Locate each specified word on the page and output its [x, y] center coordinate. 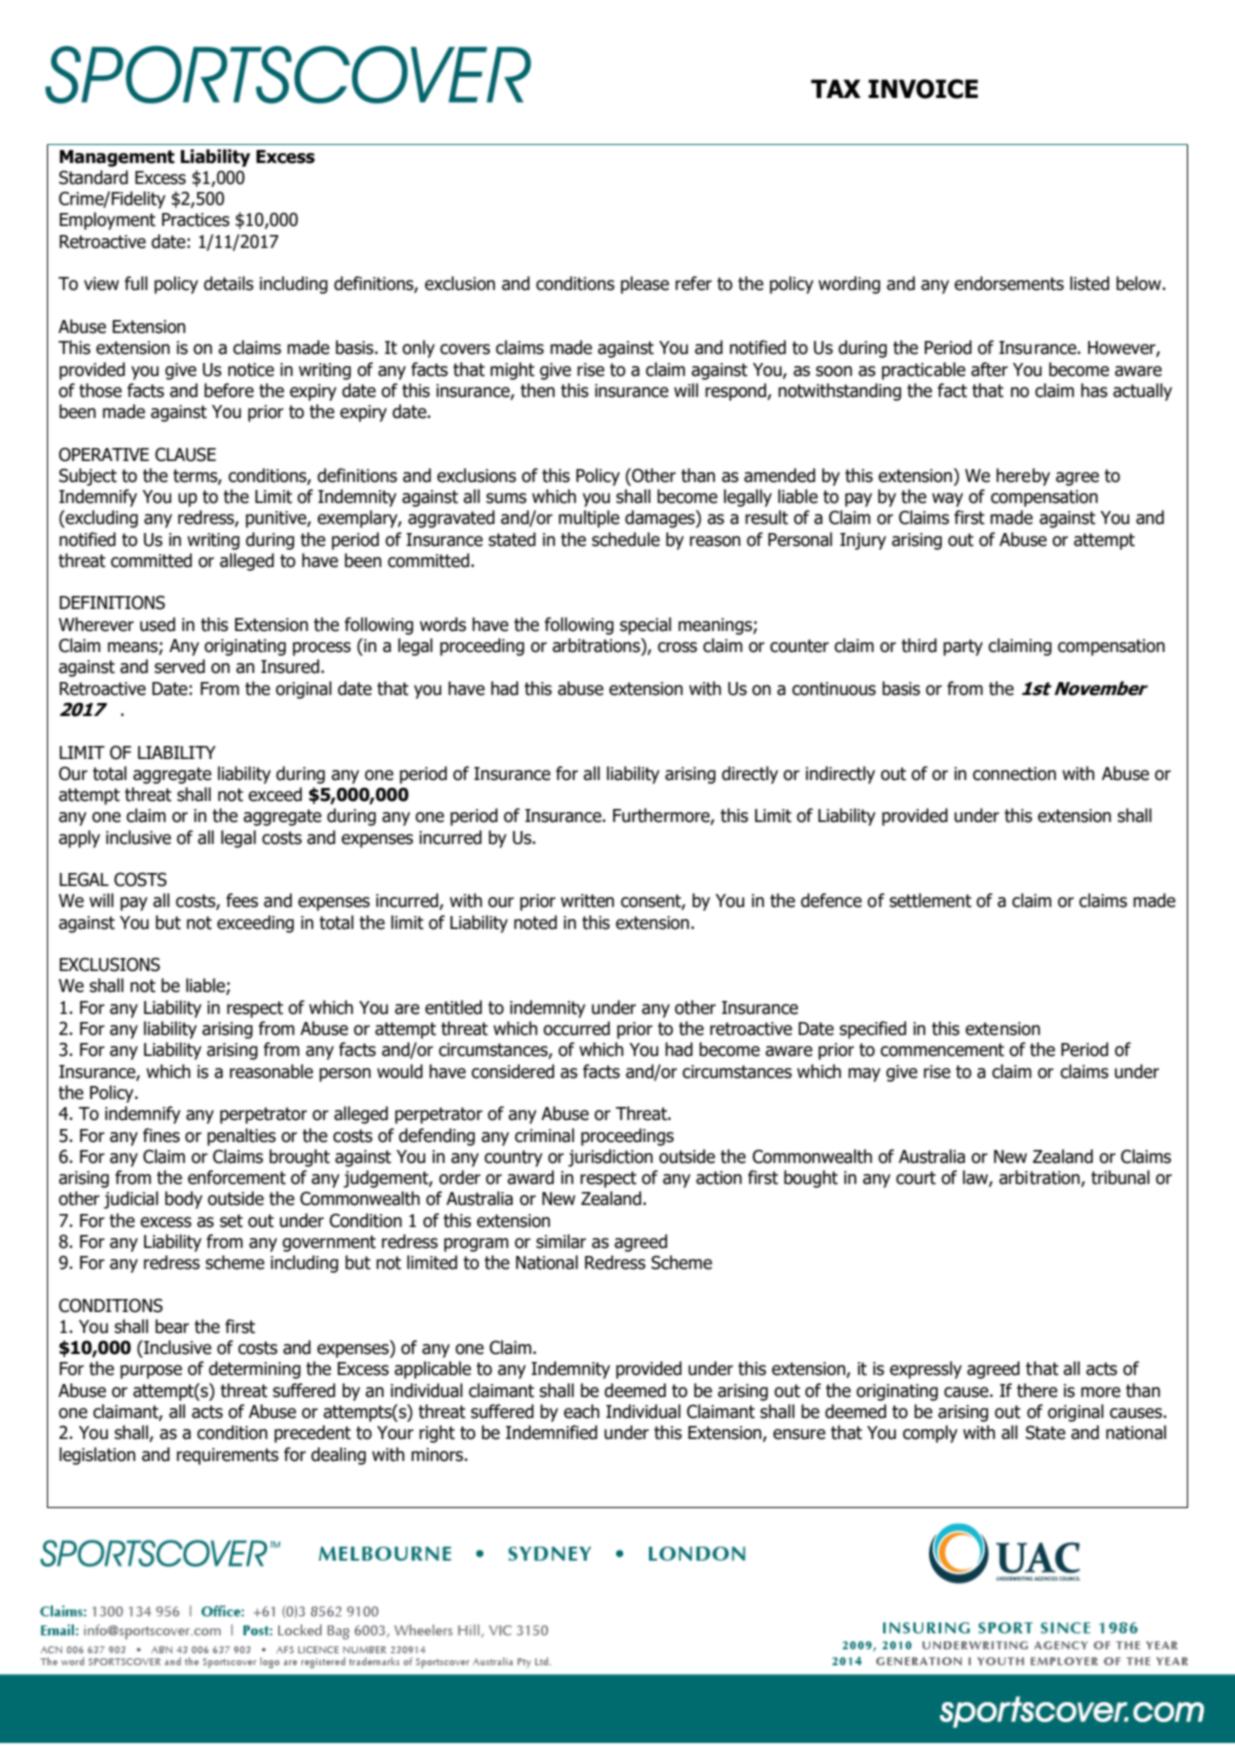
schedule [626, 539]
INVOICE [923, 89]
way [947, 500]
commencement [942, 1050]
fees [242, 900]
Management [117, 158]
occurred [576, 1028]
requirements [228, 1456]
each [582, 1411]
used [157, 624]
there [1037, 1390]
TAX [836, 88]
